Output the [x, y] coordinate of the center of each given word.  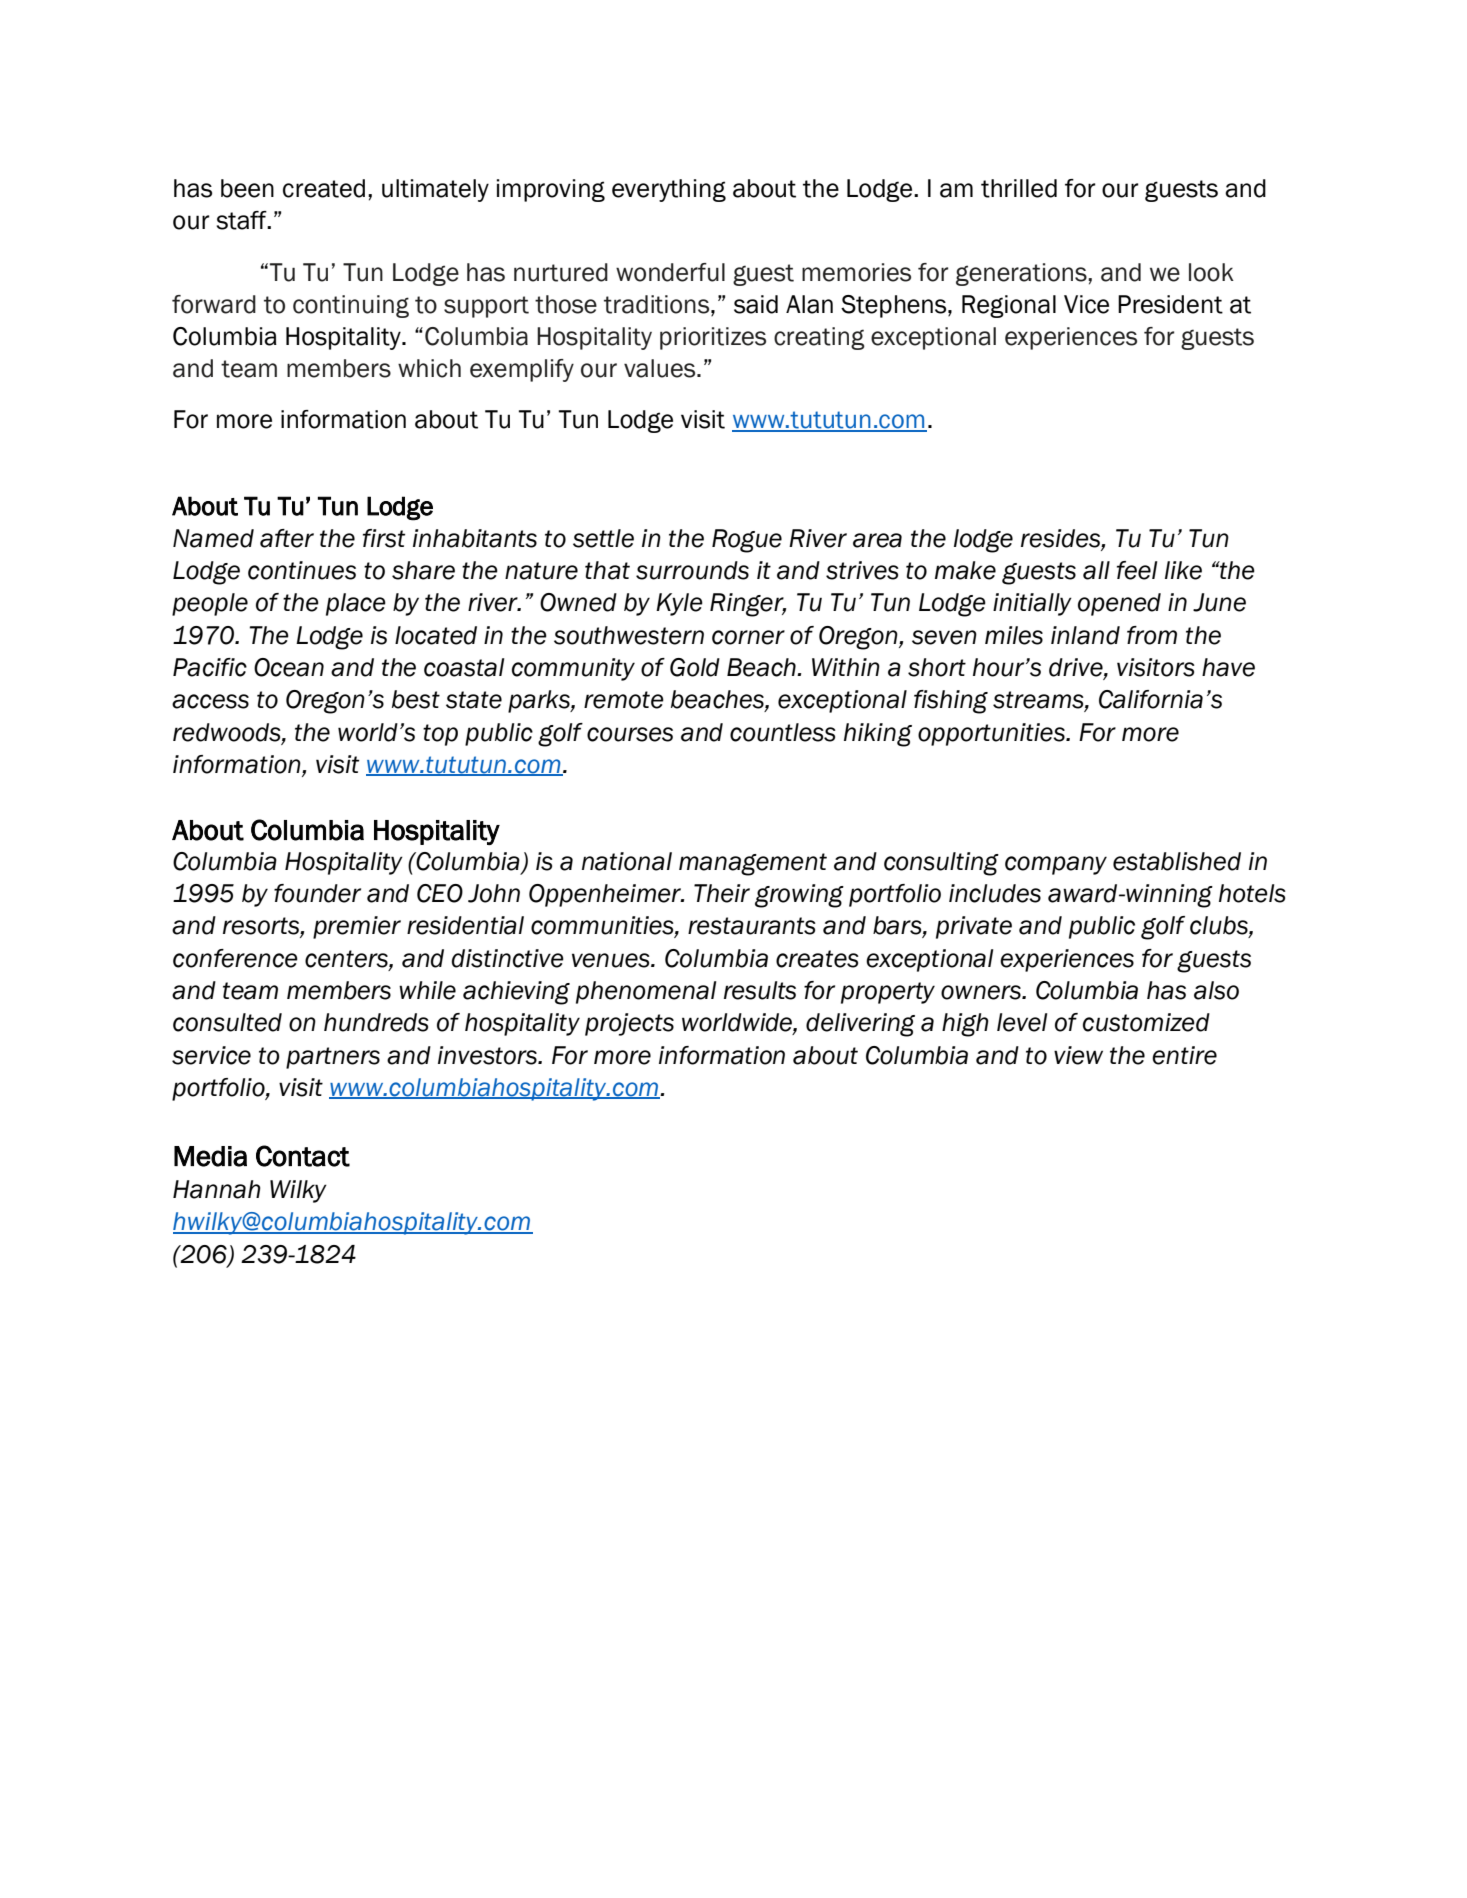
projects [629, 1024]
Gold [695, 667]
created [324, 188]
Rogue [747, 541]
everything [669, 190]
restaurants [752, 926]
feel [1137, 570]
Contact [303, 1156]
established [1177, 861]
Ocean [289, 667]
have [1228, 667]
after [287, 538]
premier [357, 927]
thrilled [1019, 188]
